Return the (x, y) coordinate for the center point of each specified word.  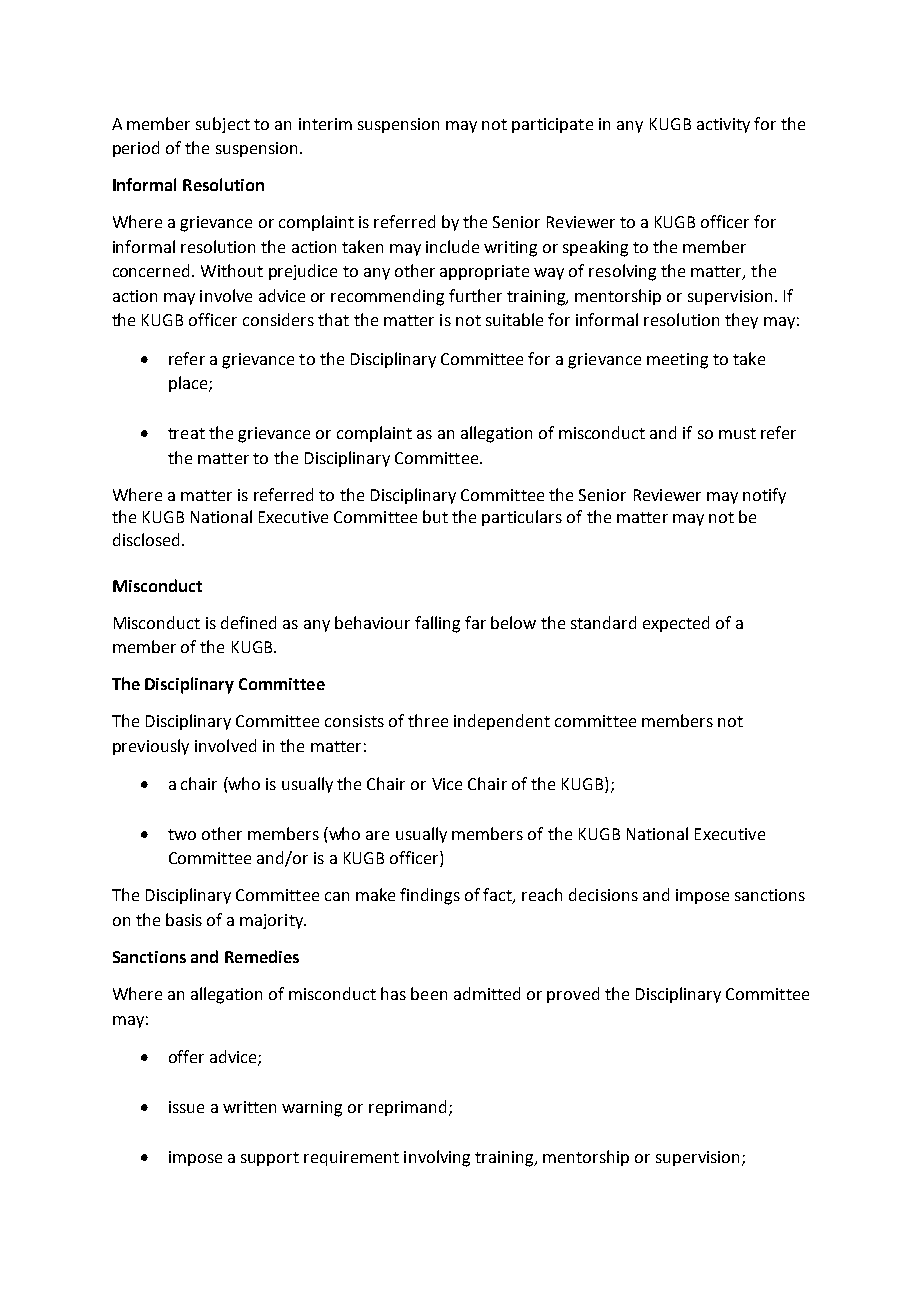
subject (223, 125)
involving (437, 1158)
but (435, 516)
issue (186, 1107)
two (182, 834)
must (737, 433)
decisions (603, 894)
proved (573, 995)
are (377, 835)
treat (186, 433)
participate (552, 125)
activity (723, 125)
